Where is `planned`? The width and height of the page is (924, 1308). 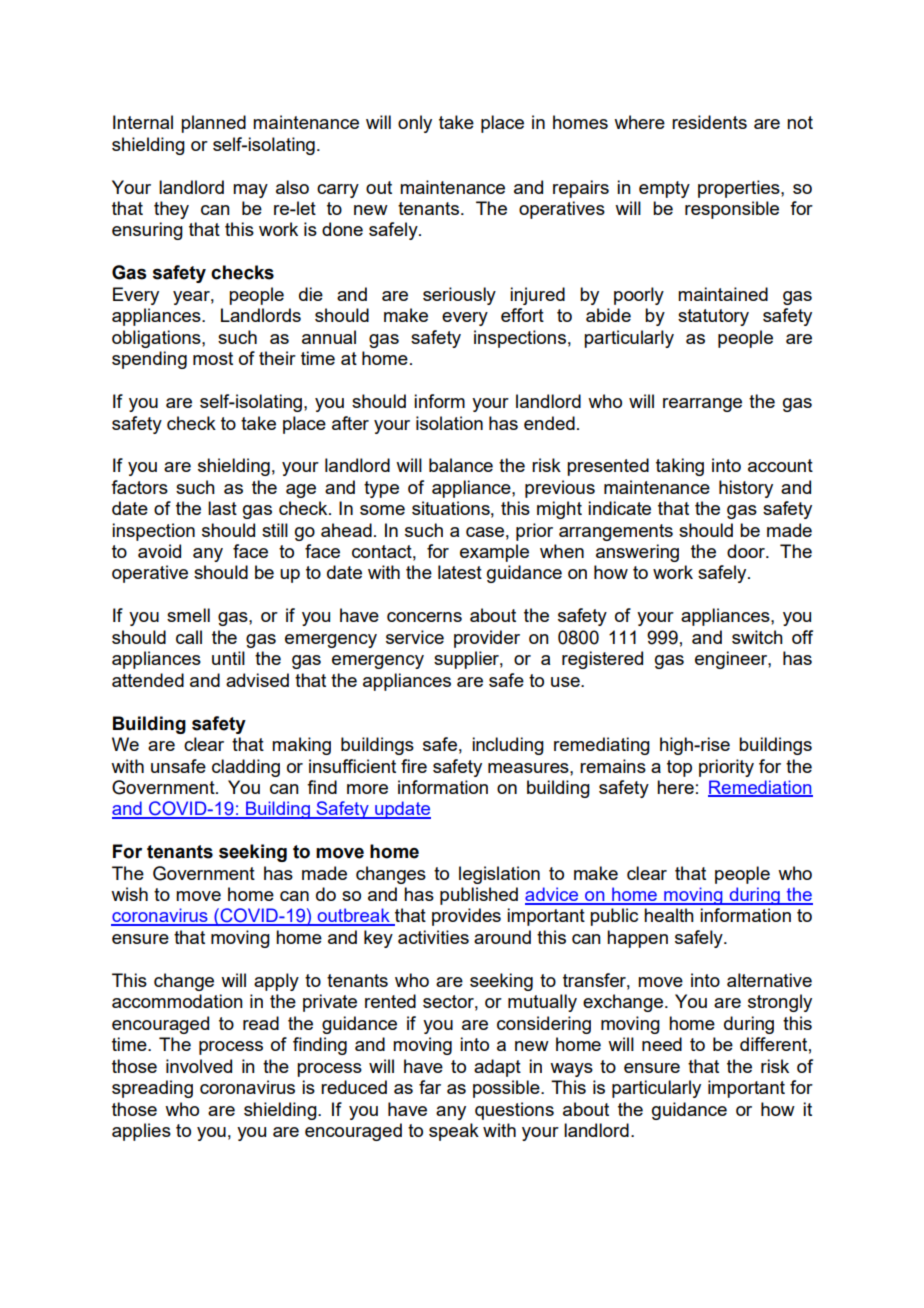
planned is located at coordinates (213, 124).
